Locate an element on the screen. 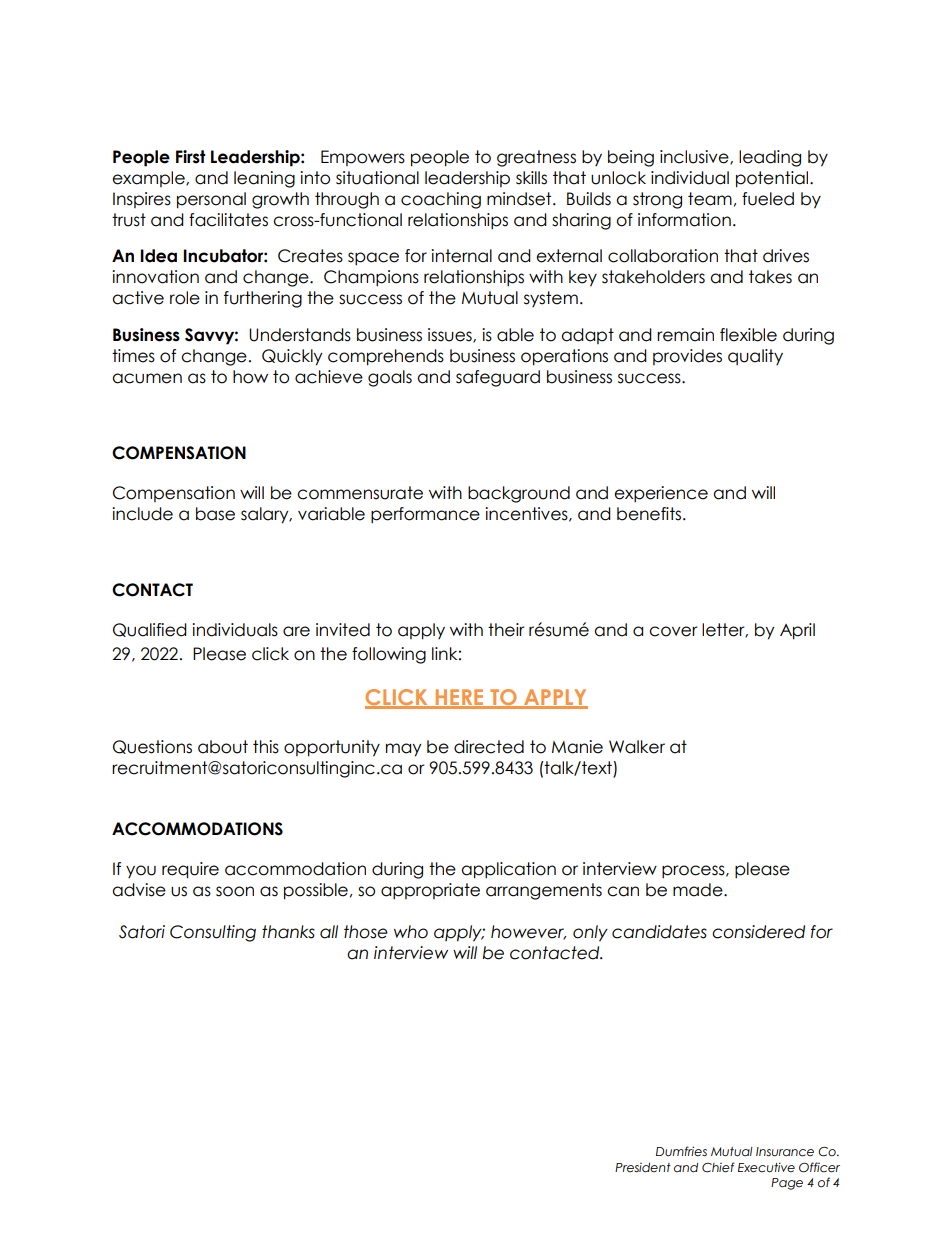  considered is located at coordinates (758, 932).
